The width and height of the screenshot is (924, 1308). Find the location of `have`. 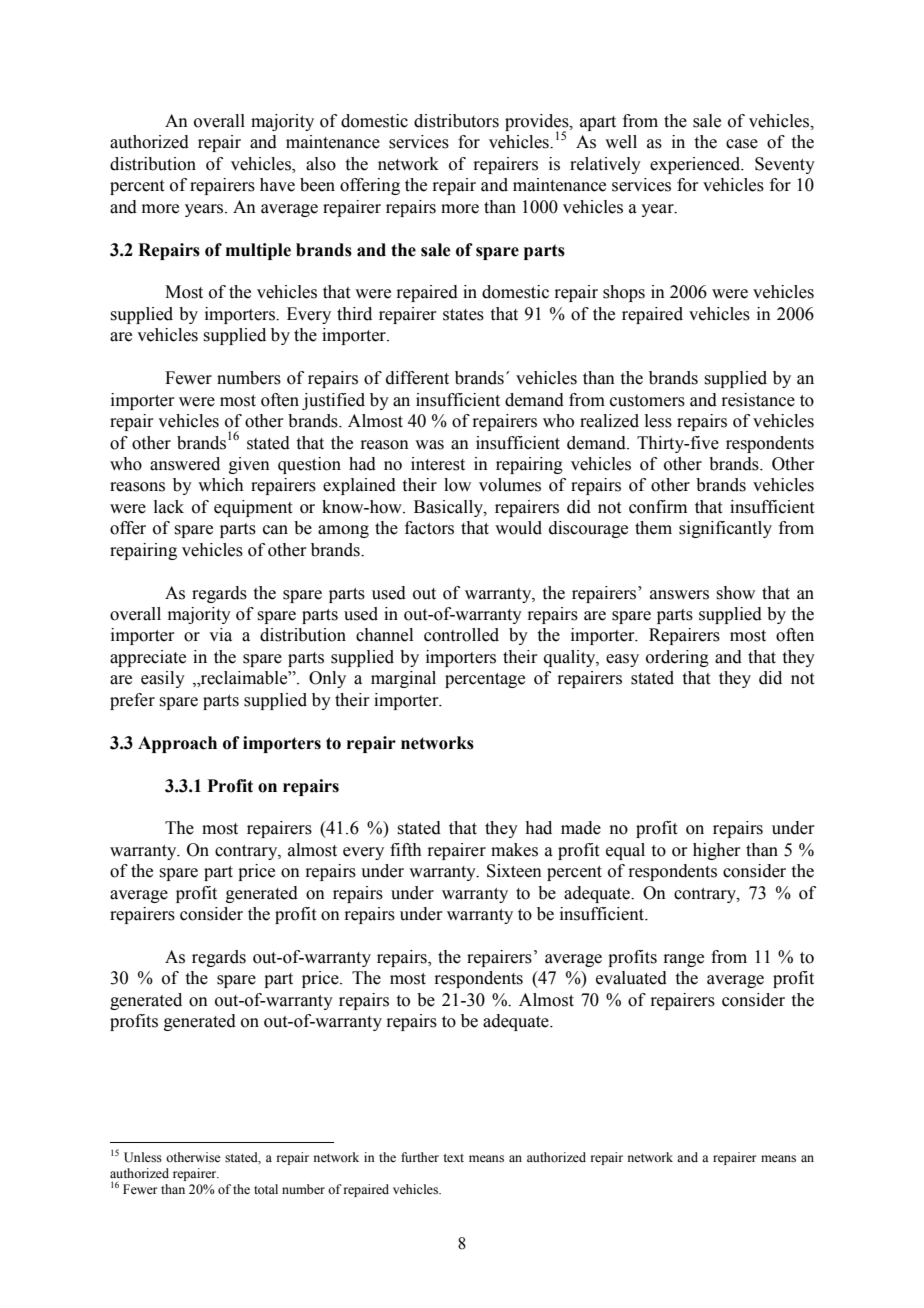

have is located at coordinates (277, 185).
